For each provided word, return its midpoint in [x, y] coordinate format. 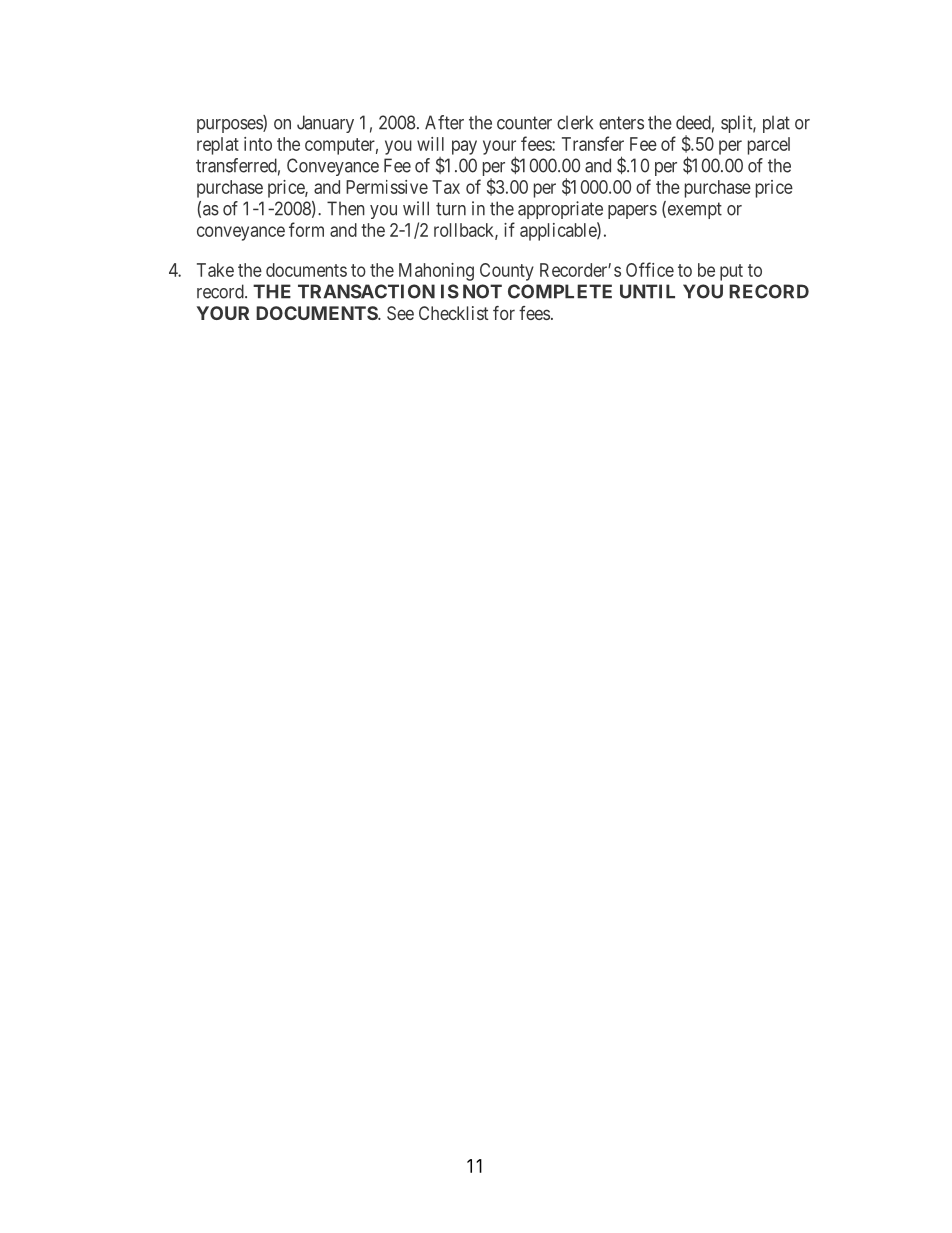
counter [524, 123]
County [507, 272]
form [306, 229]
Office [650, 269]
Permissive [387, 187]
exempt [693, 210]
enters [621, 123]
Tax [446, 187]
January [325, 124]
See [400, 313]
